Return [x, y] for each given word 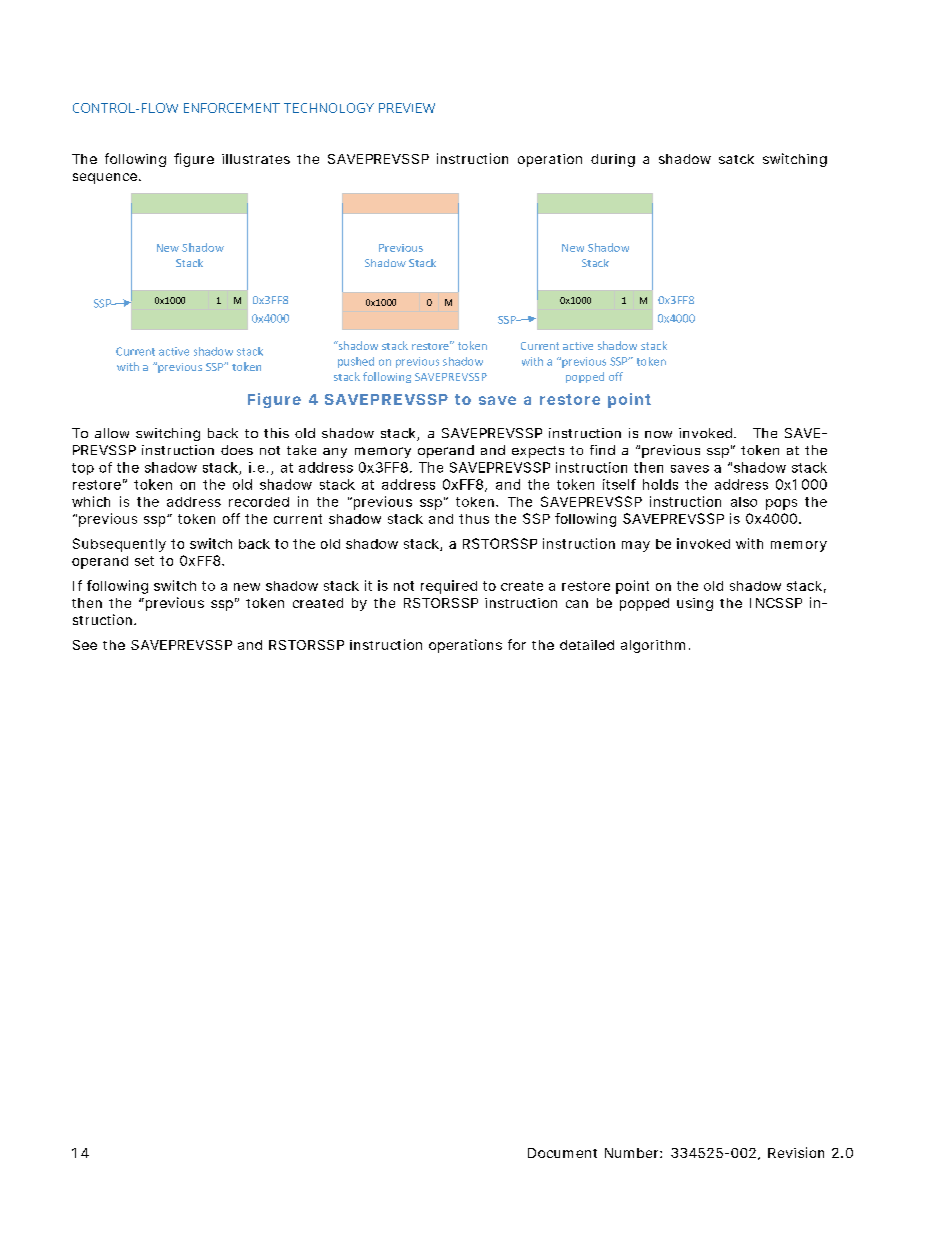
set [144, 561]
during [613, 160]
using [695, 604]
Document [562, 1153]
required [449, 587]
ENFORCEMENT [232, 108]
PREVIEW [407, 108]
